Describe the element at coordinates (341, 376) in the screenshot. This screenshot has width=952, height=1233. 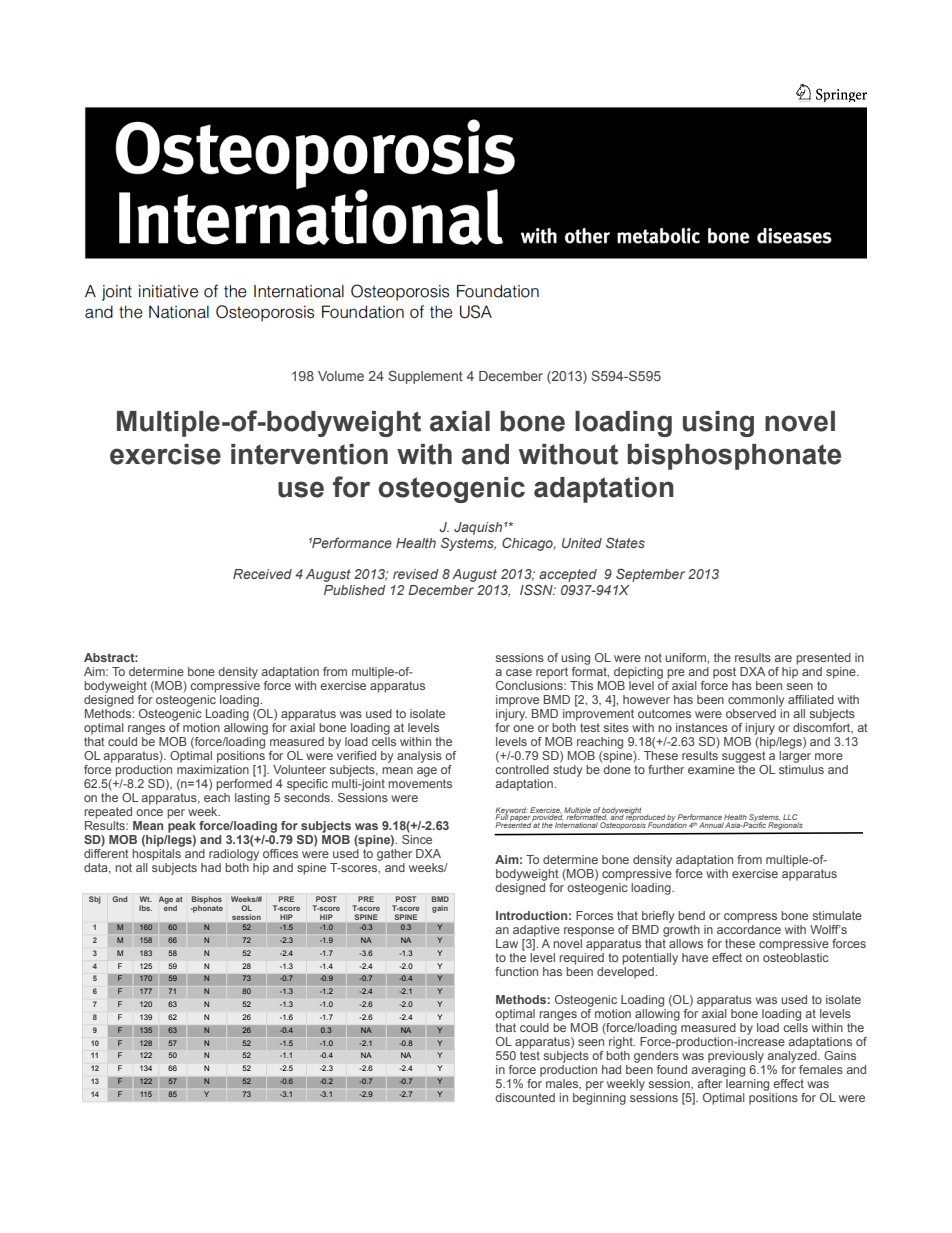
I see `Volume` at that location.
